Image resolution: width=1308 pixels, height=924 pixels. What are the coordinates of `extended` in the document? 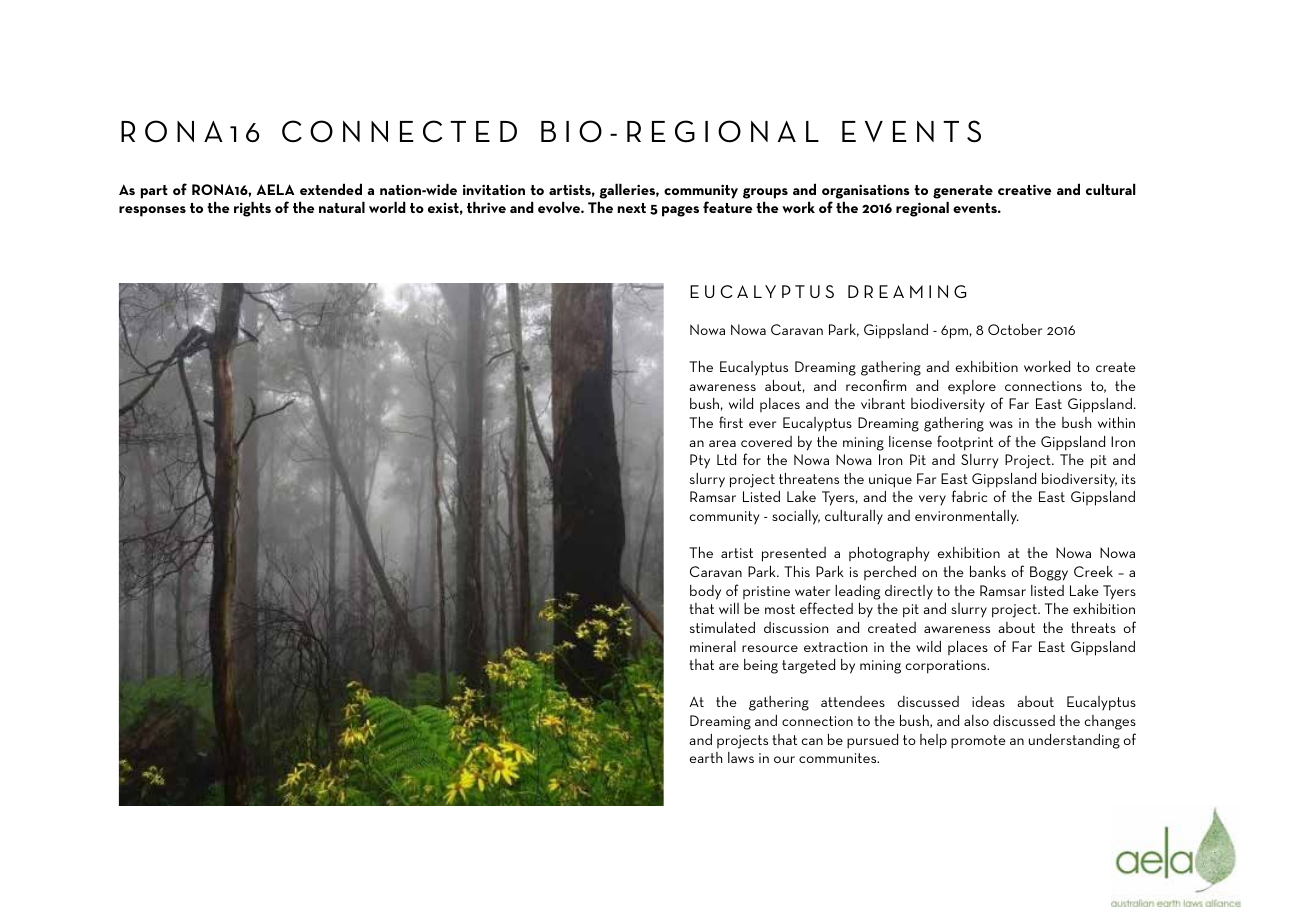 It's located at (331, 189).
